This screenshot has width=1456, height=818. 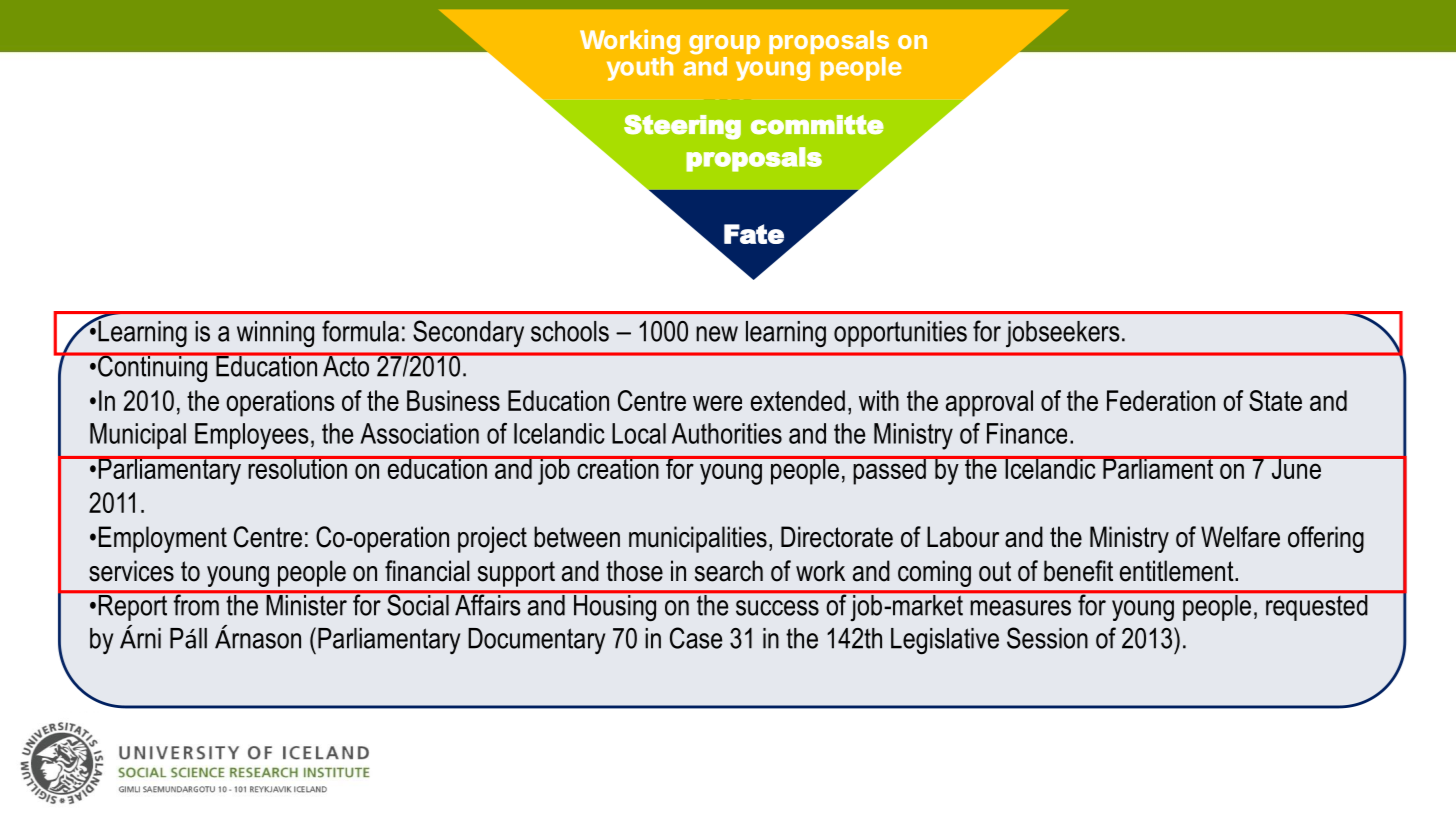 What do you see at coordinates (717, 334) in the screenshot?
I see `new` at bounding box center [717, 334].
